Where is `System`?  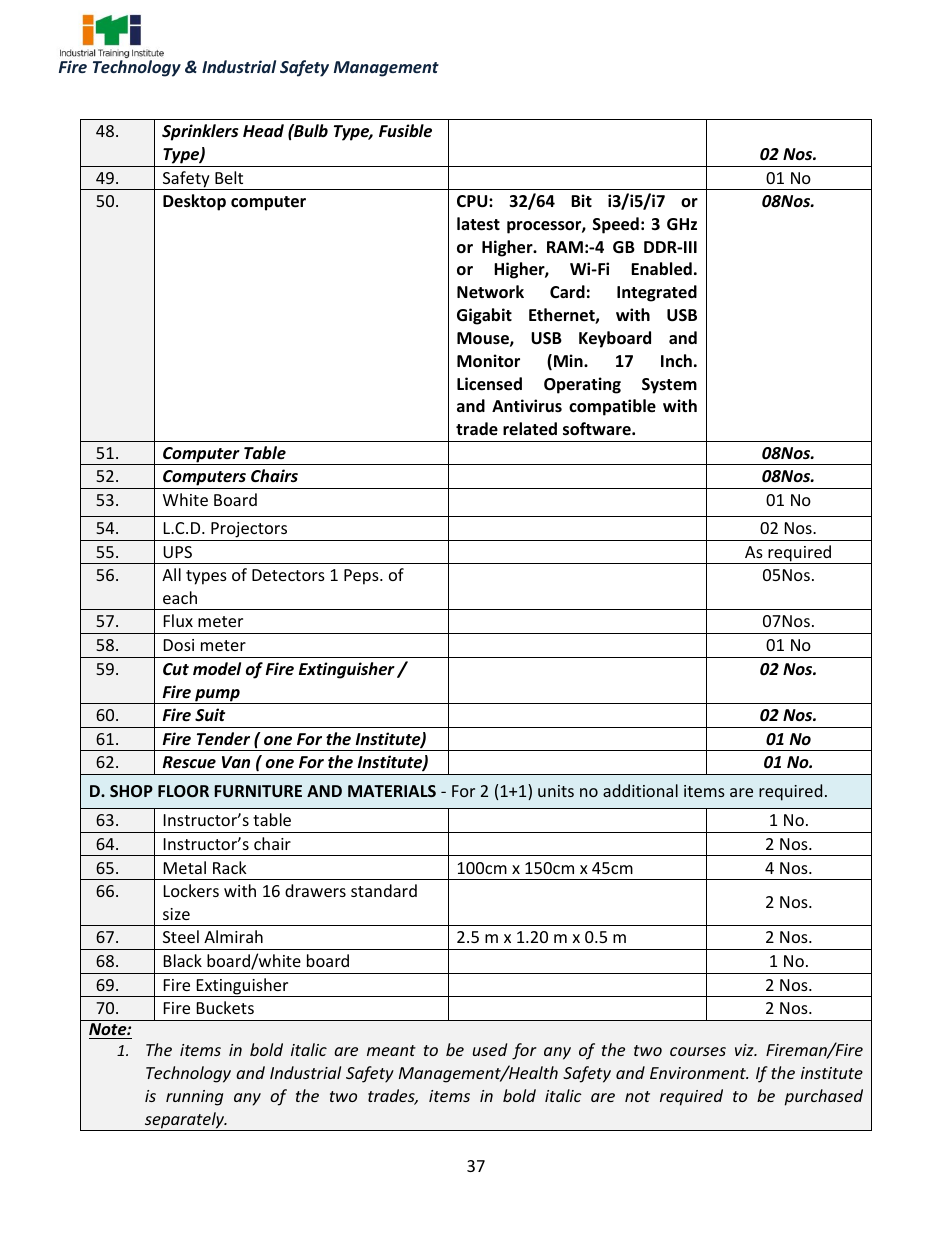
System is located at coordinates (669, 386).
